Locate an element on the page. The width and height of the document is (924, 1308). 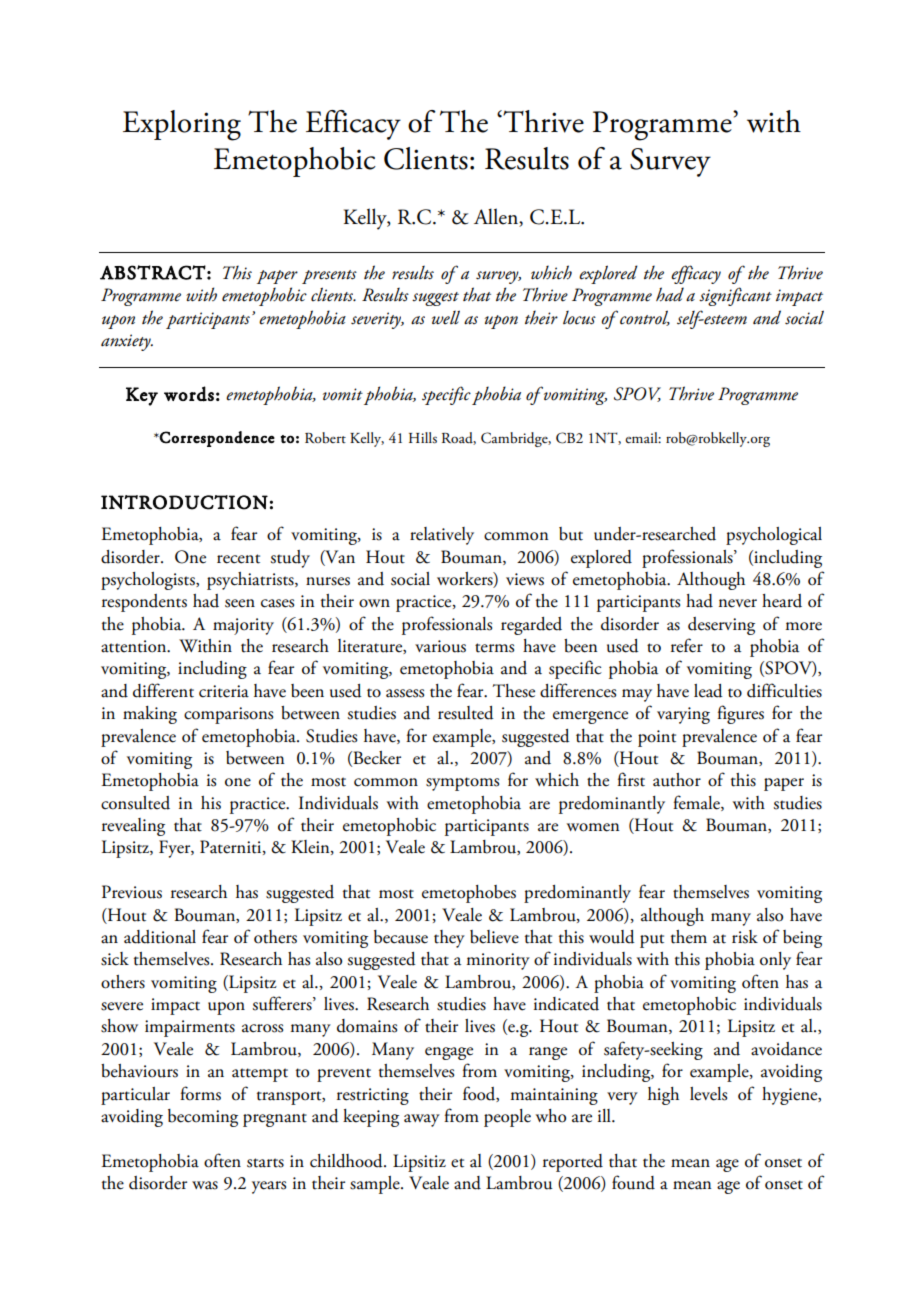
away is located at coordinates (422, 1120).
